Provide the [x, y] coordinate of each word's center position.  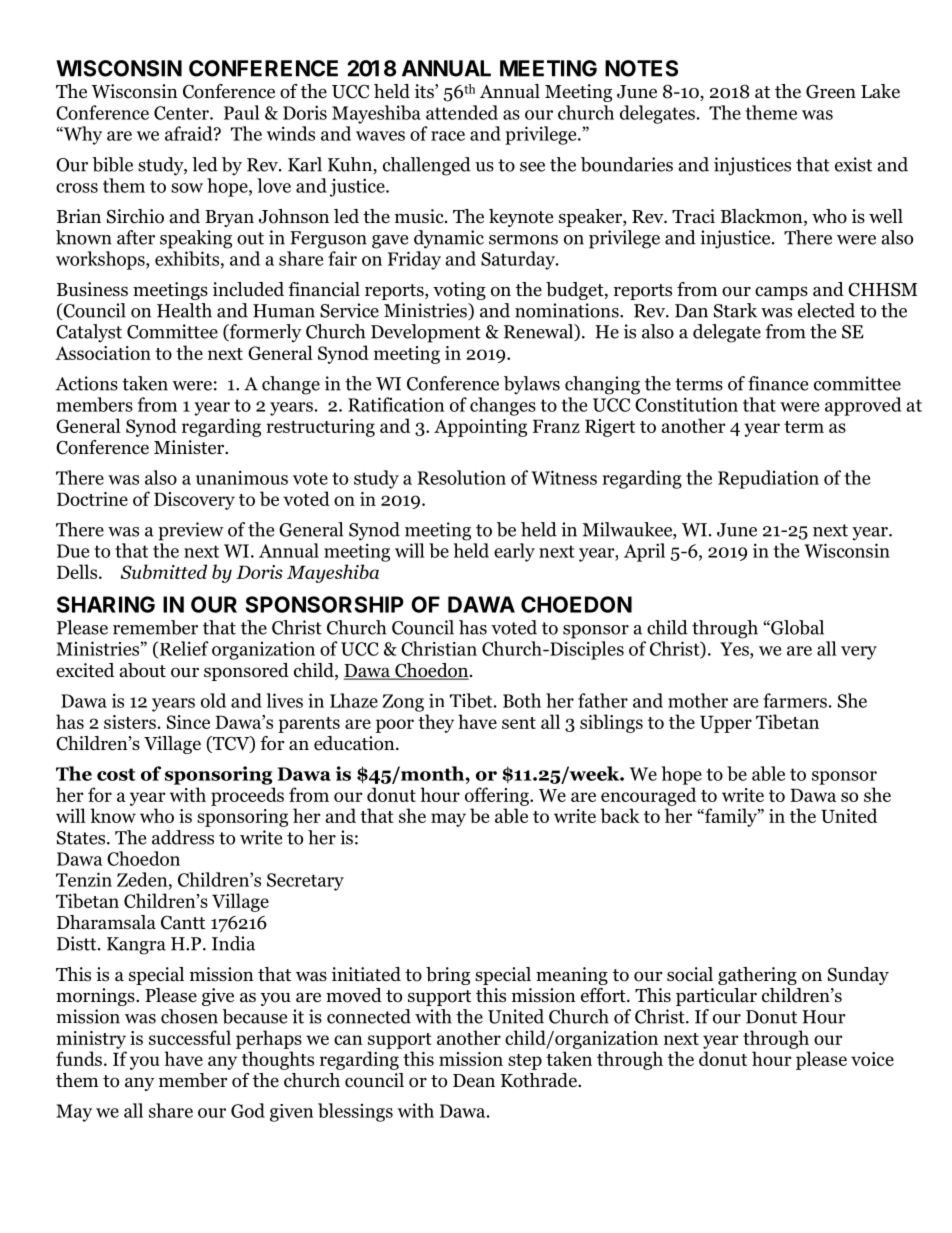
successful [190, 1037]
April [644, 552]
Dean [474, 1081]
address [183, 837]
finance [778, 383]
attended [462, 112]
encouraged [648, 796]
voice [872, 1059]
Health [184, 310]
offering [498, 796]
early [514, 552]
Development [426, 333]
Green [831, 91]
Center [182, 113]
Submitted [163, 571]
